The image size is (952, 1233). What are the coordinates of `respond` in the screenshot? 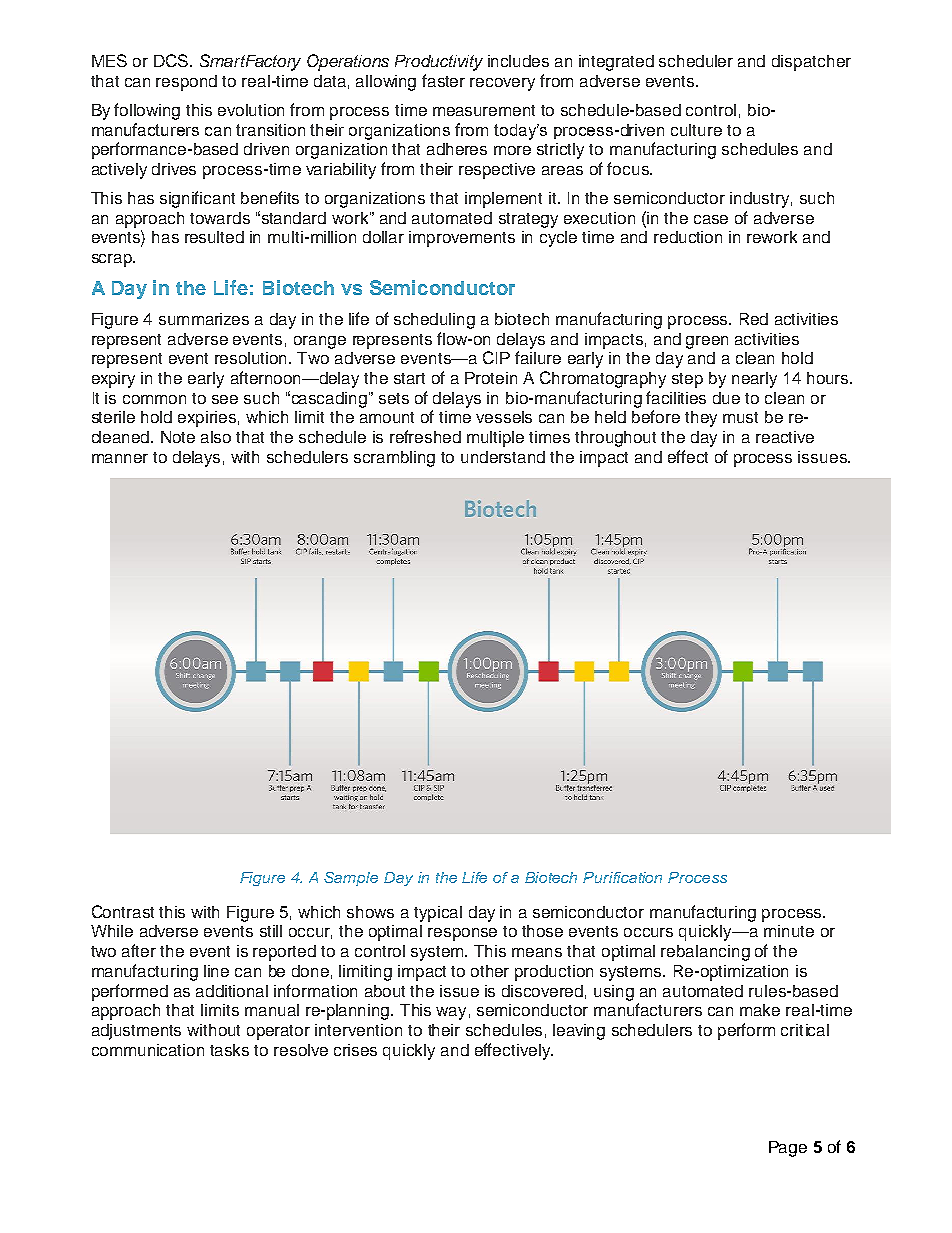 It's located at (186, 83).
